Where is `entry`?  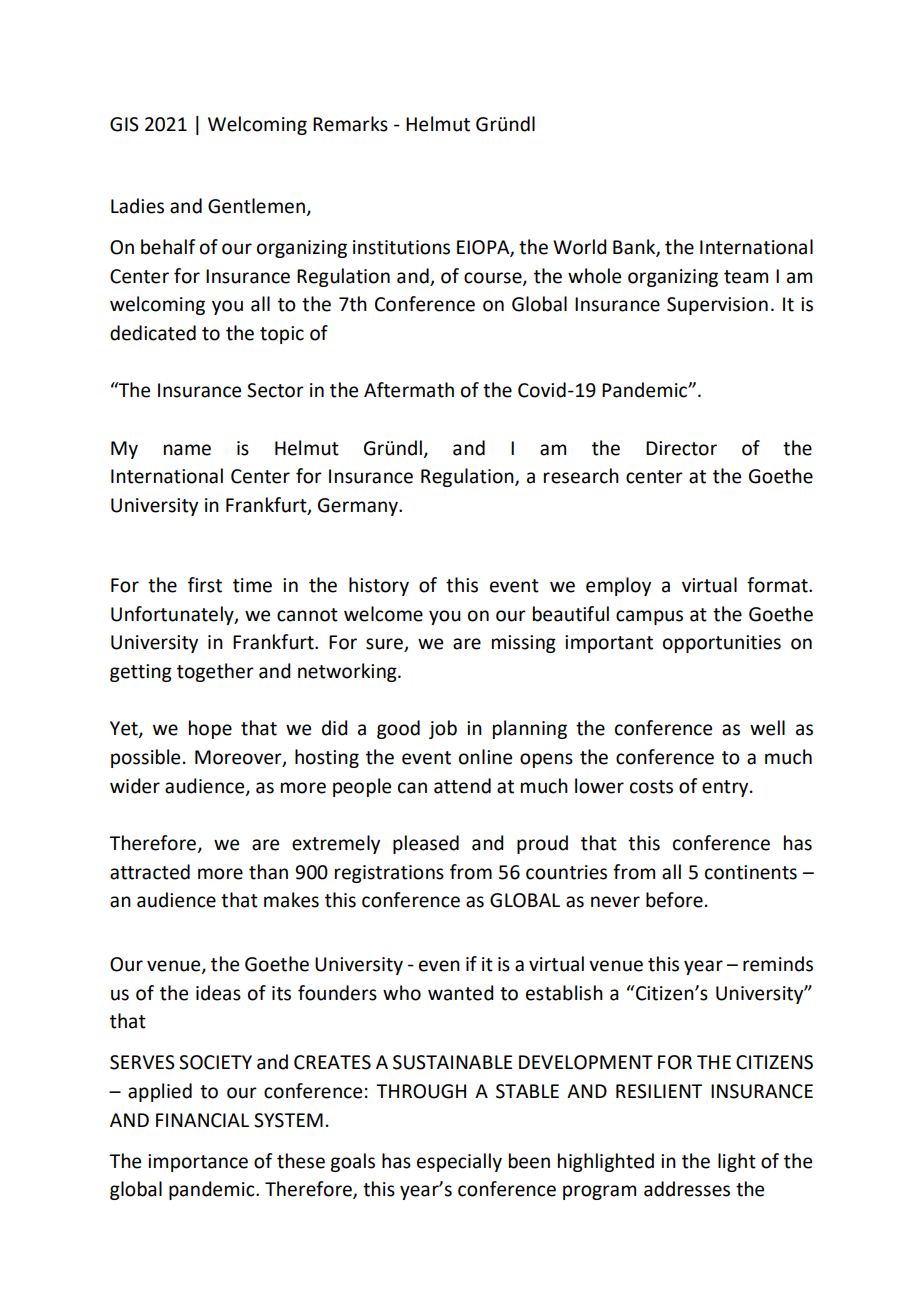
entry is located at coordinates (726, 788).
